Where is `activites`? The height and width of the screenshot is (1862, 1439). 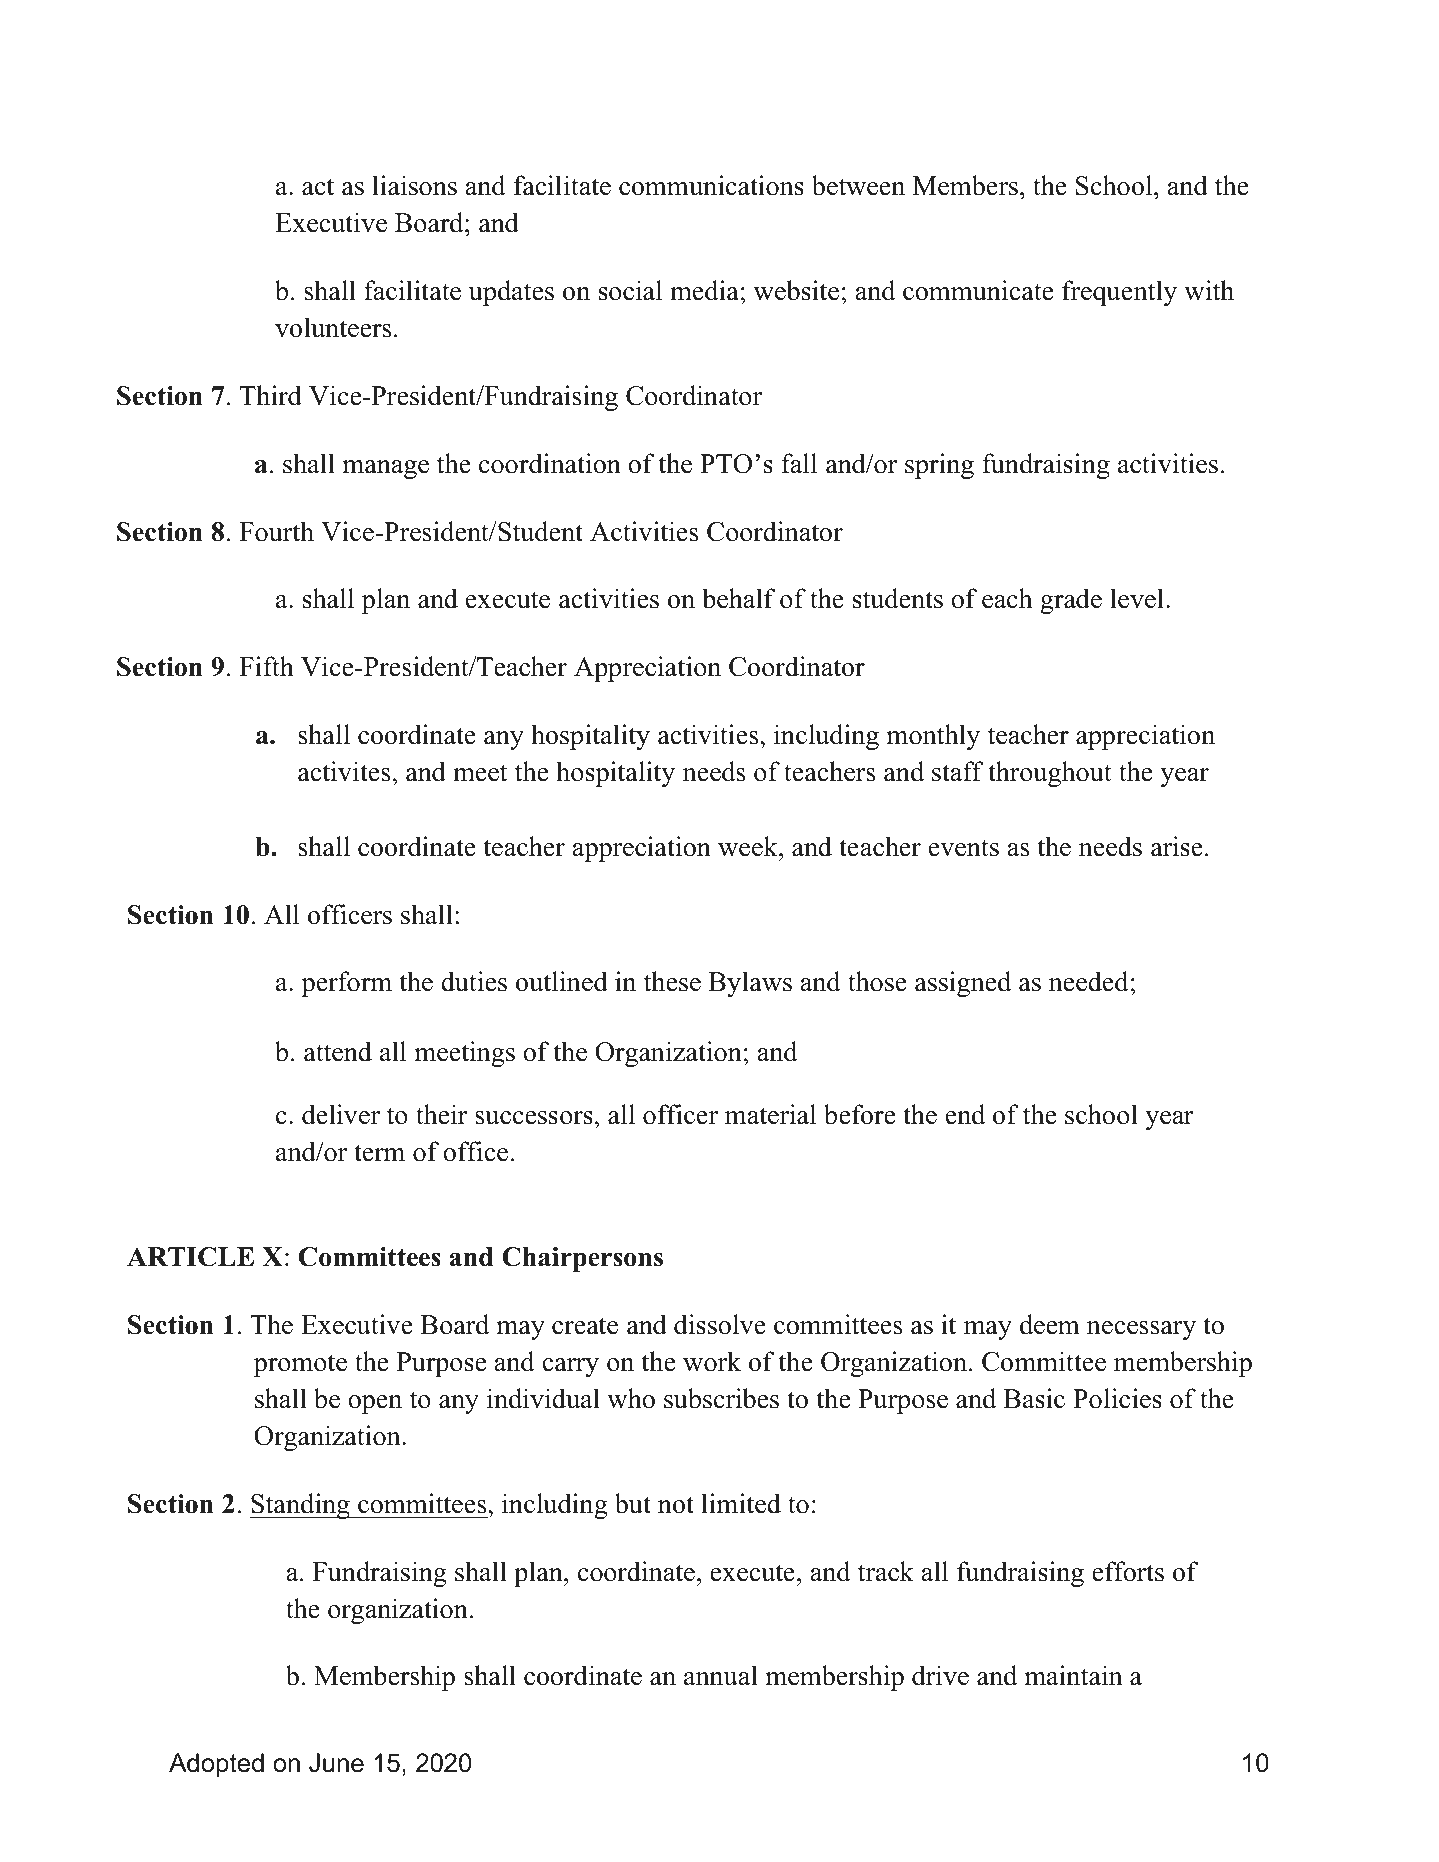 activites is located at coordinates (344, 771).
